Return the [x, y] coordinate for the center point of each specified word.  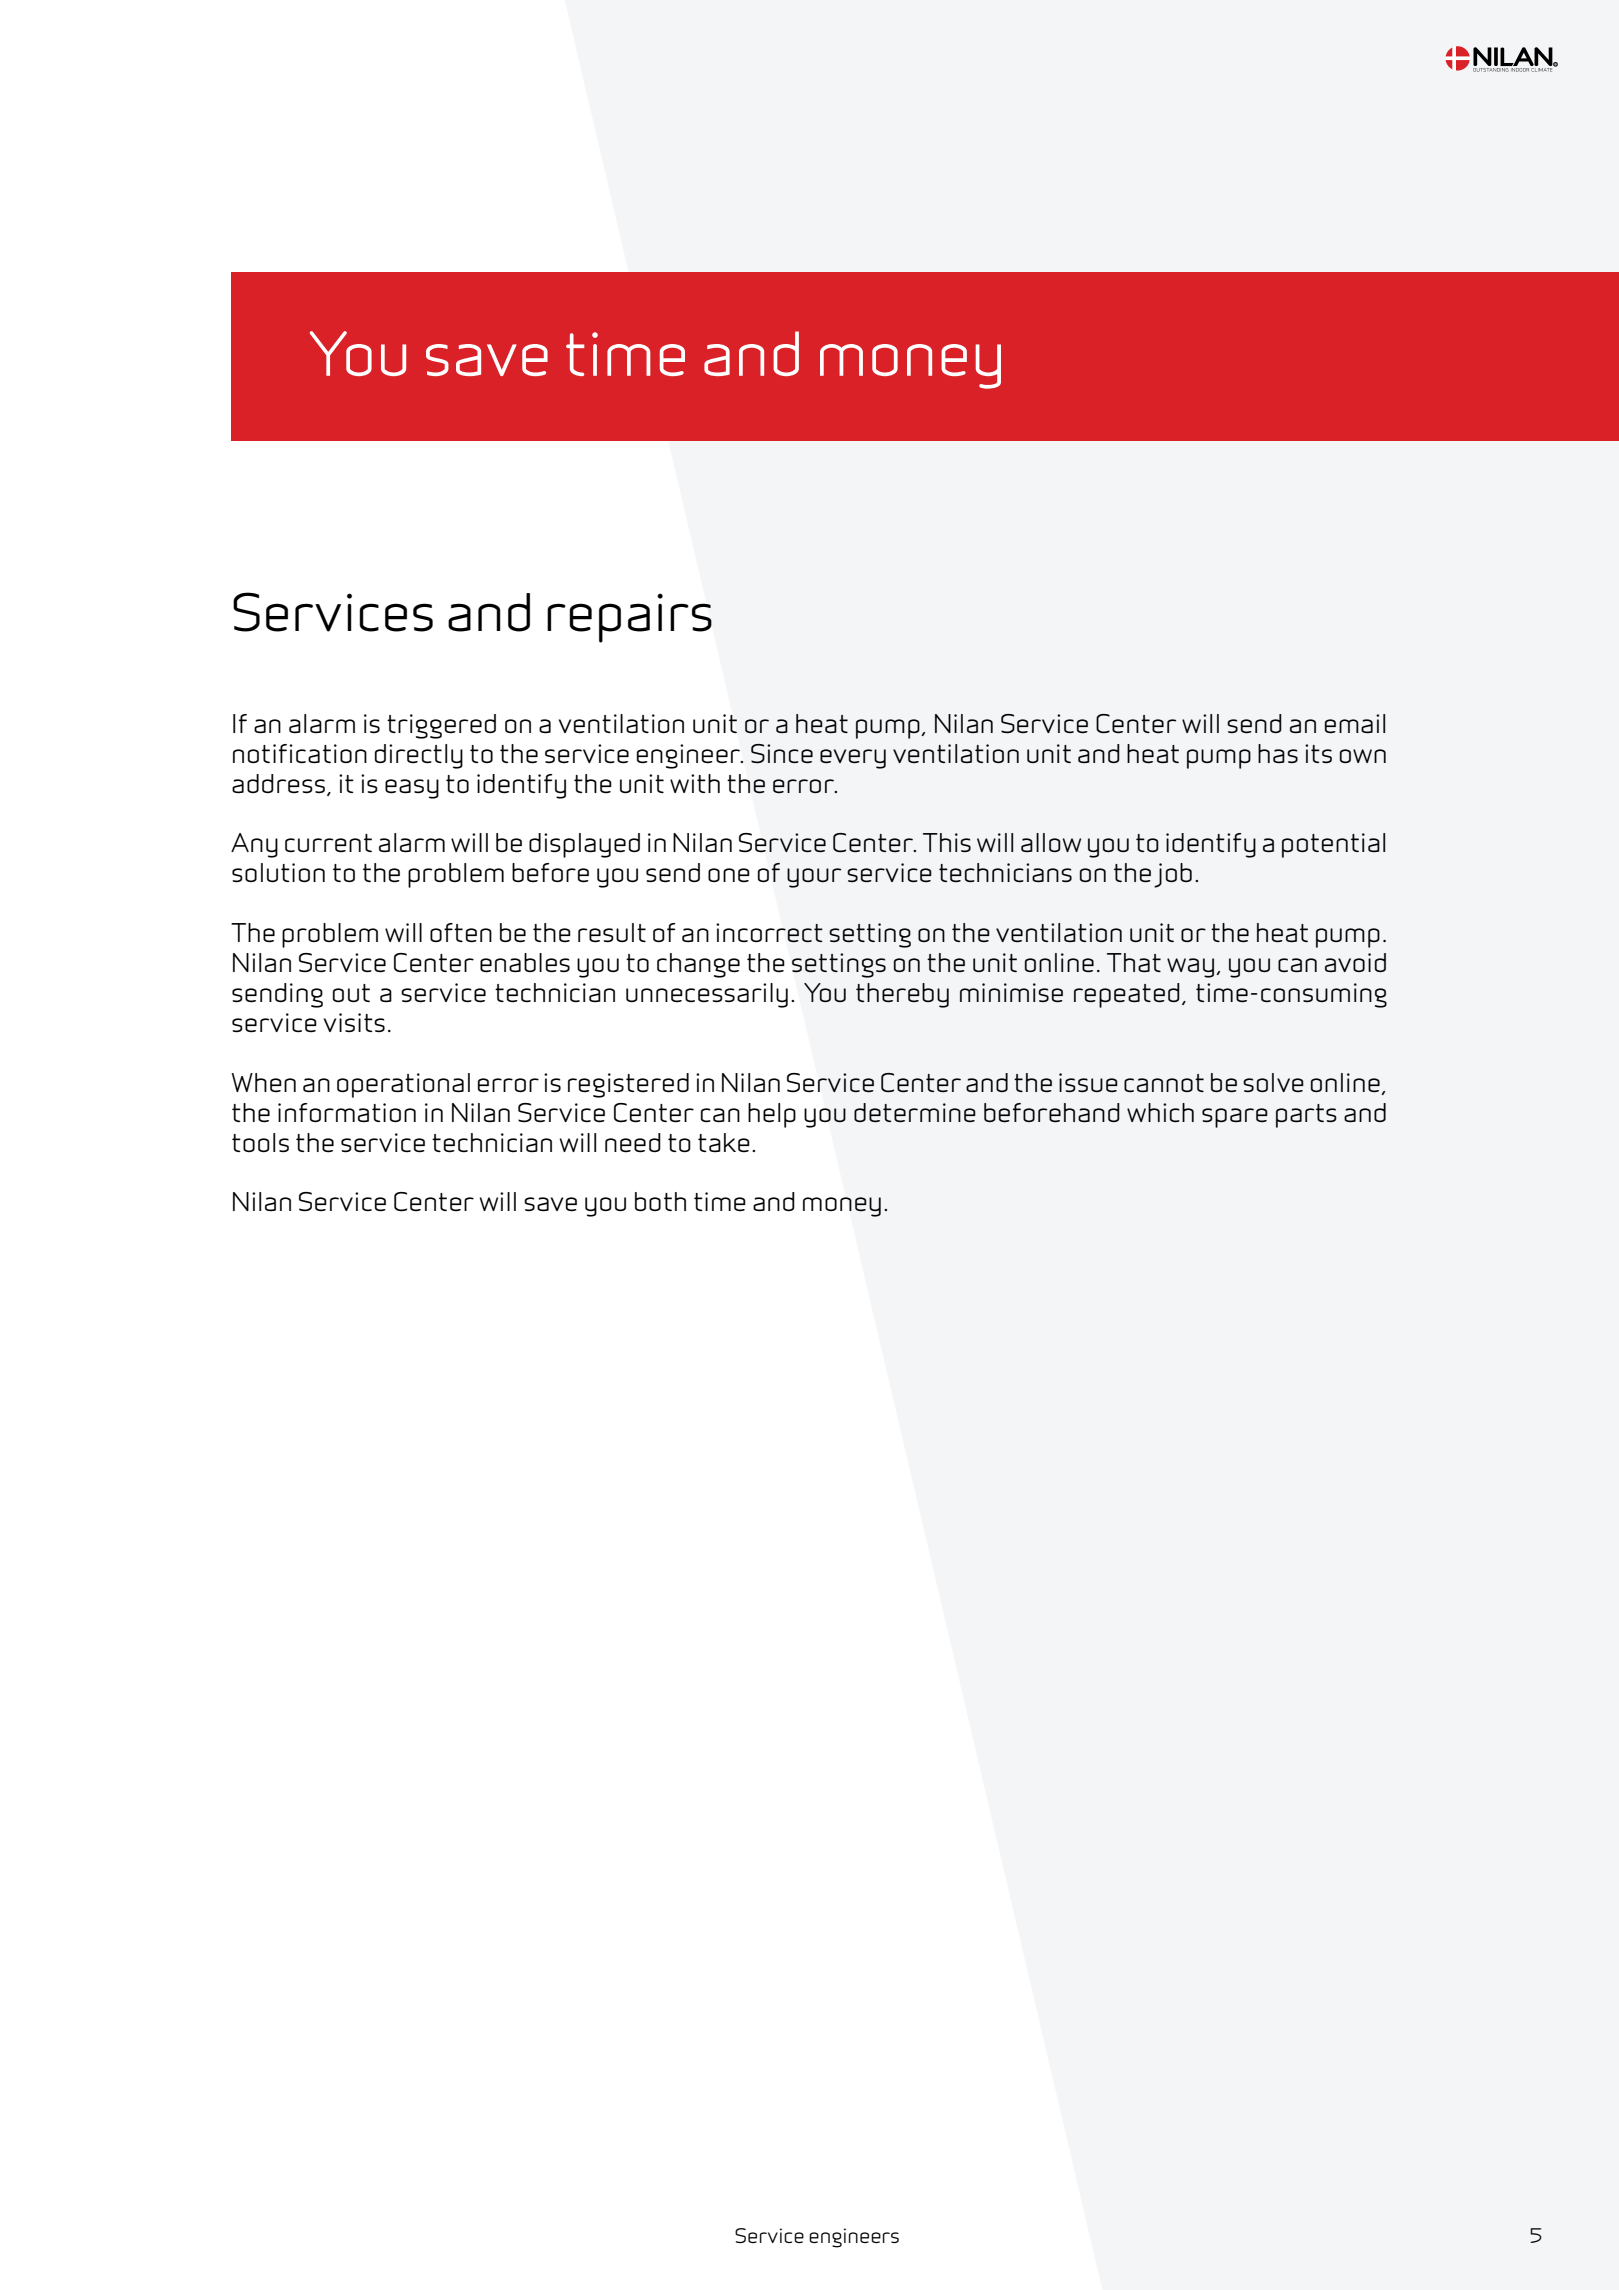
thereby [902, 995]
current [328, 843]
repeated [1127, 995]
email [1355, 724]
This [947, 842]
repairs [629, 618]
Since [782, 754]
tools [260, 1143]
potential [1333, 845]
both [660, 1202]
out [351, 993]
